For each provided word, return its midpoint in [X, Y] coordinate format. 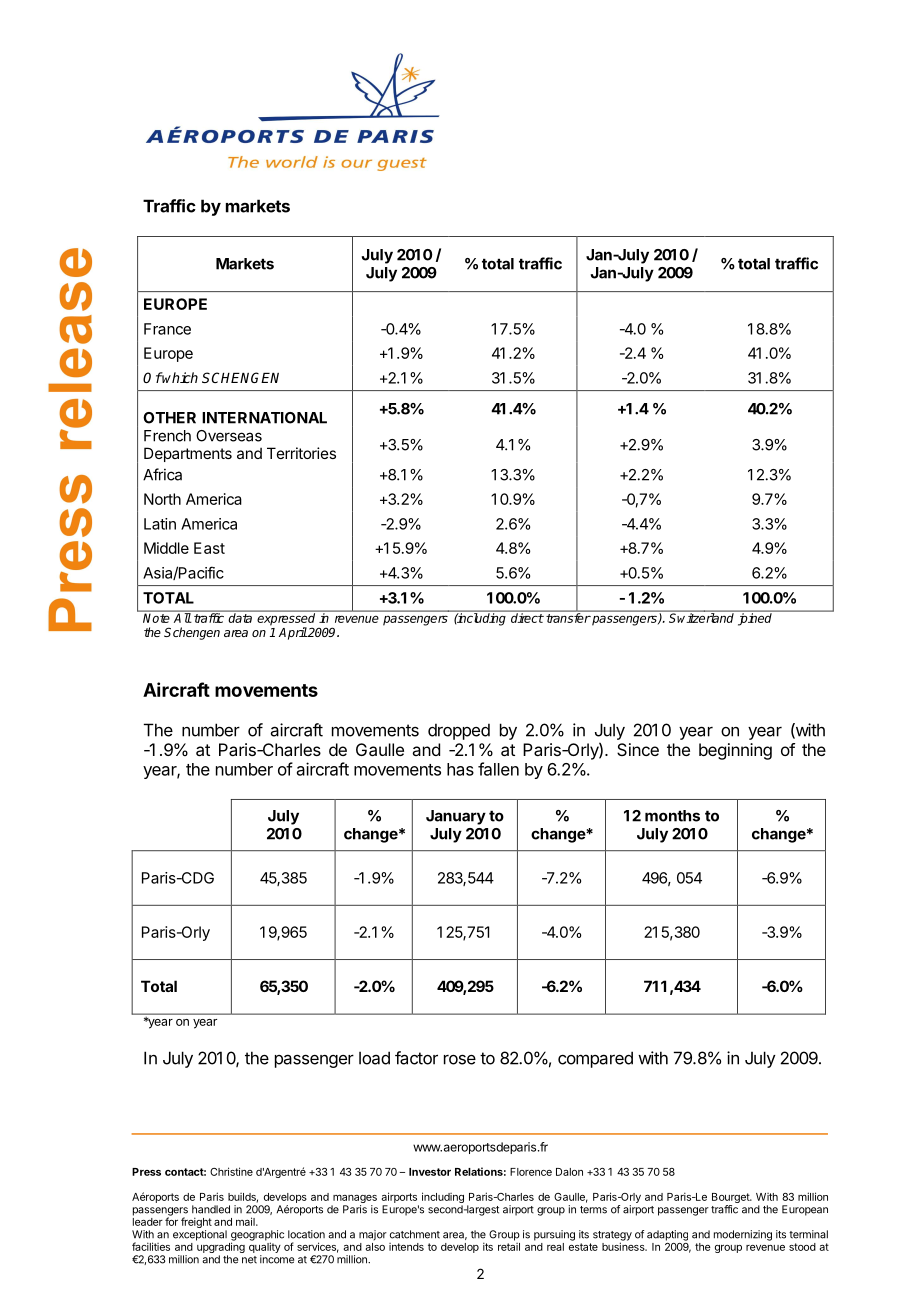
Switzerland [701, 617]
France [167, 329]
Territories [301, 453]
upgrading [221, 1249]
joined [755, 618]
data [241, 617]
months [672, 816]
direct [526, 617]
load [374, 1058]
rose [460, 1059]
